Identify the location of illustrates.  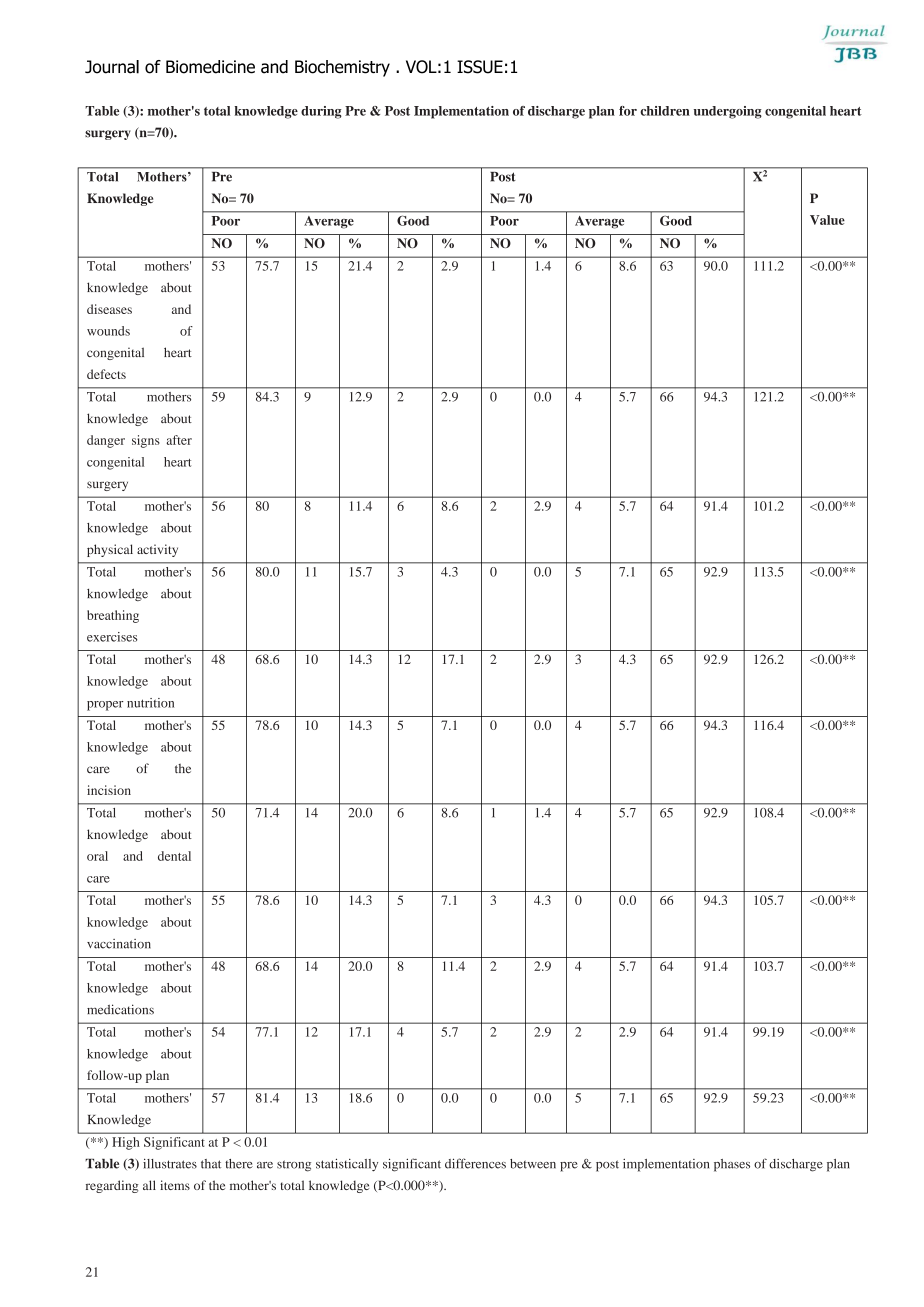
(170, 1163).
